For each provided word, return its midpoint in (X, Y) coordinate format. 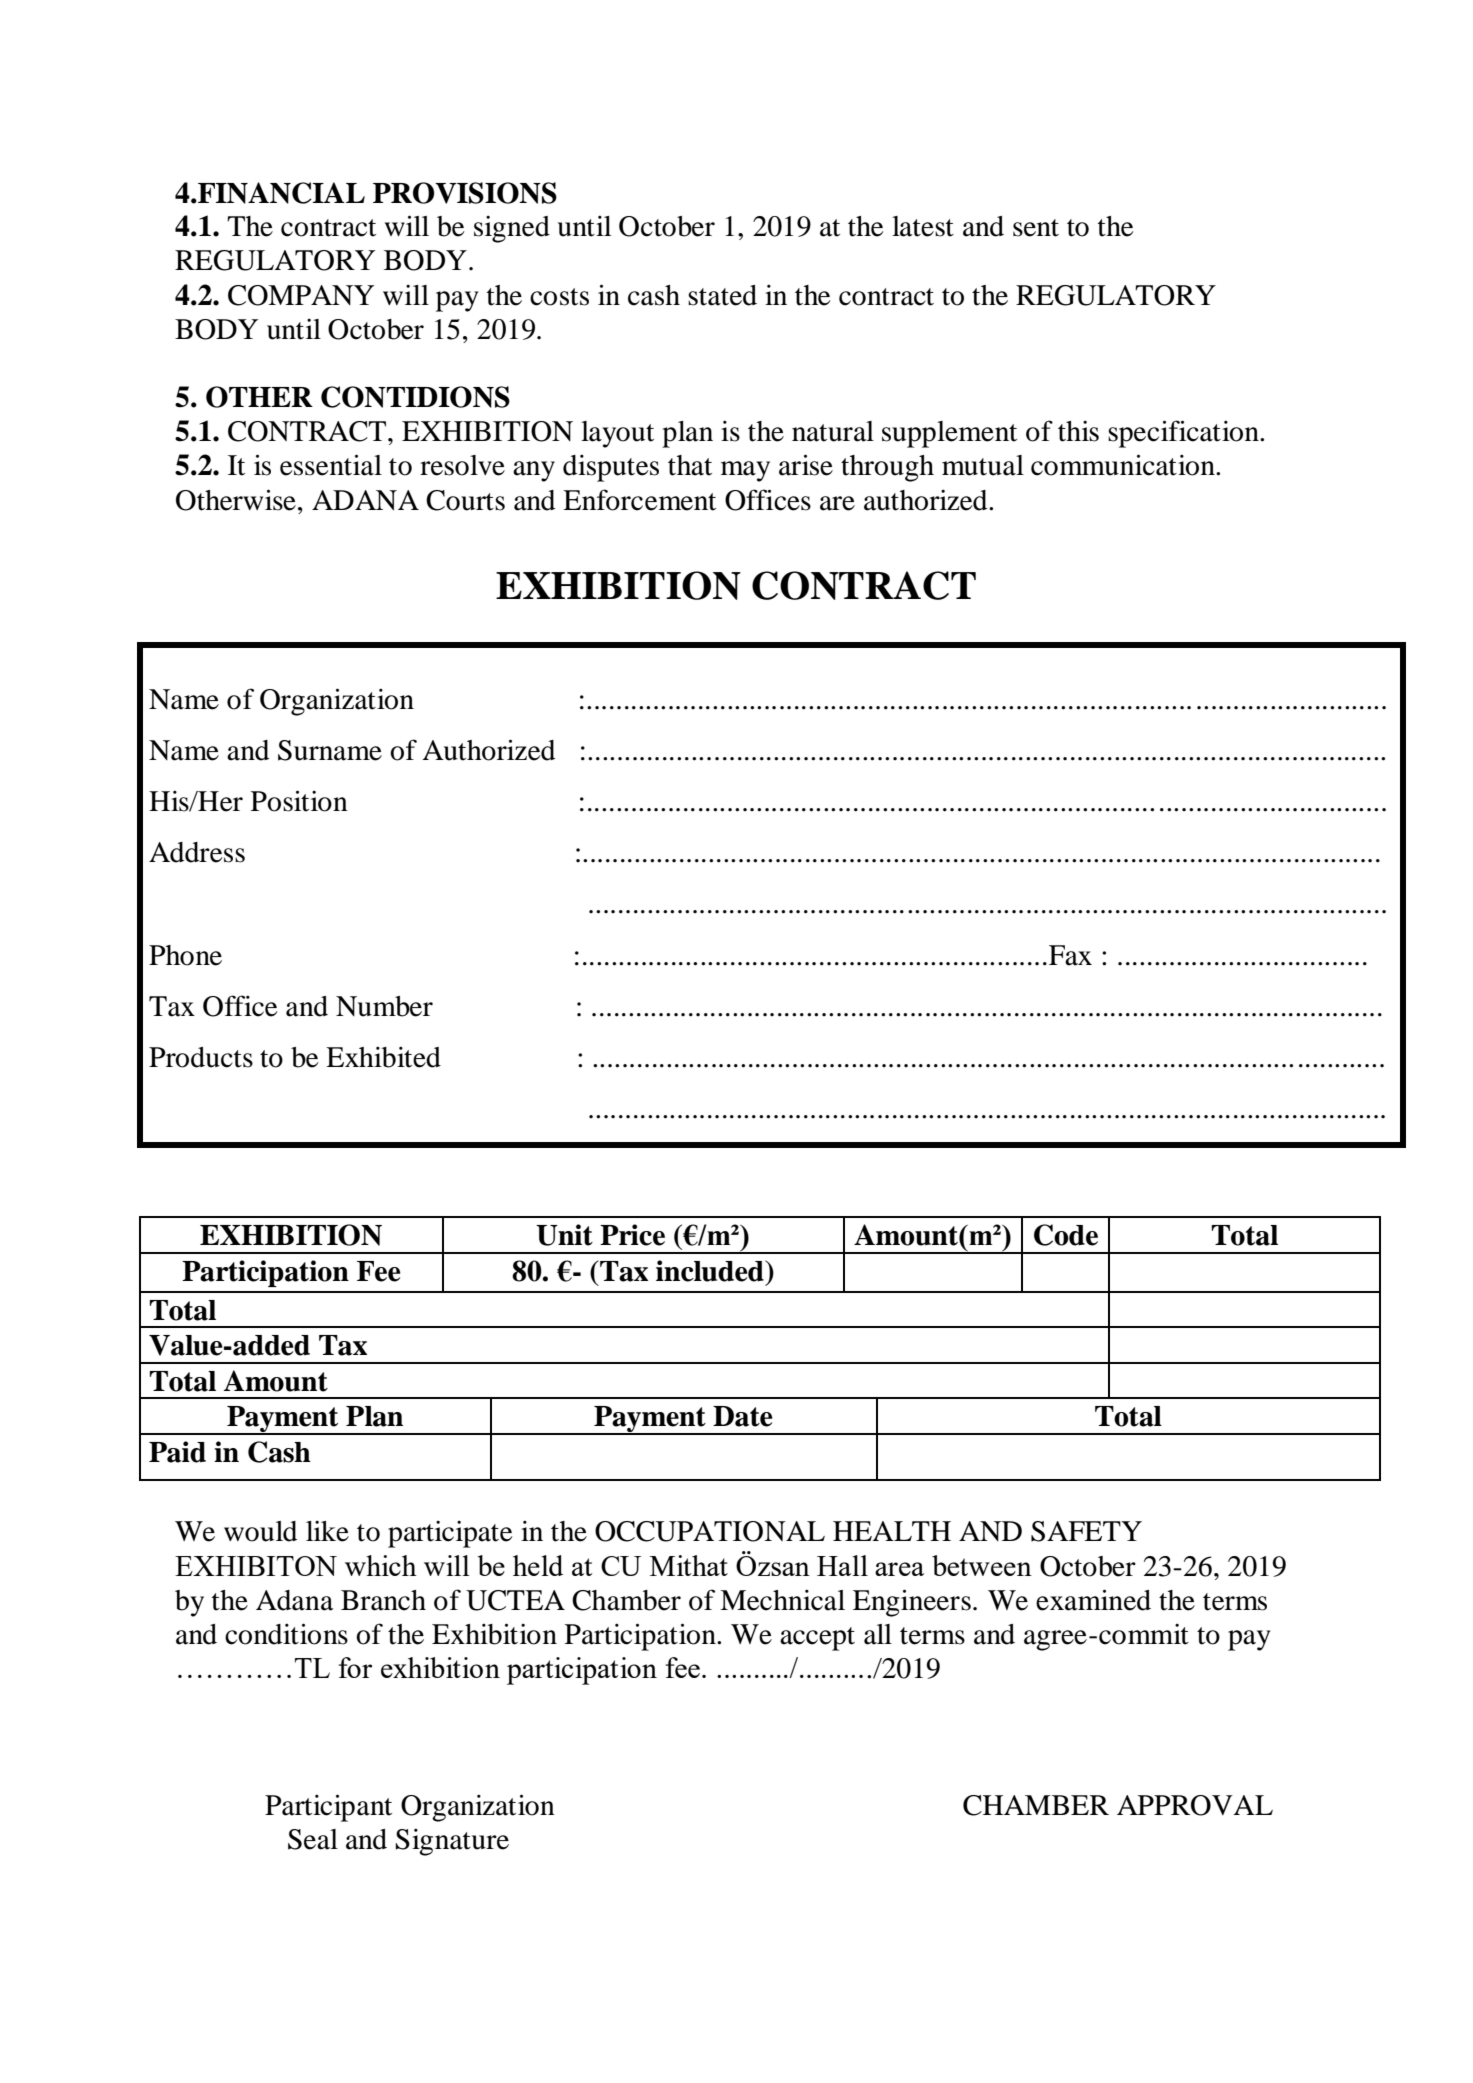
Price (632, 1235)
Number (384, 1006)
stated (722, 295)
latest (923, 226)
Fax (1070, 955)
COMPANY (301, 295)
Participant (328, 1808)
